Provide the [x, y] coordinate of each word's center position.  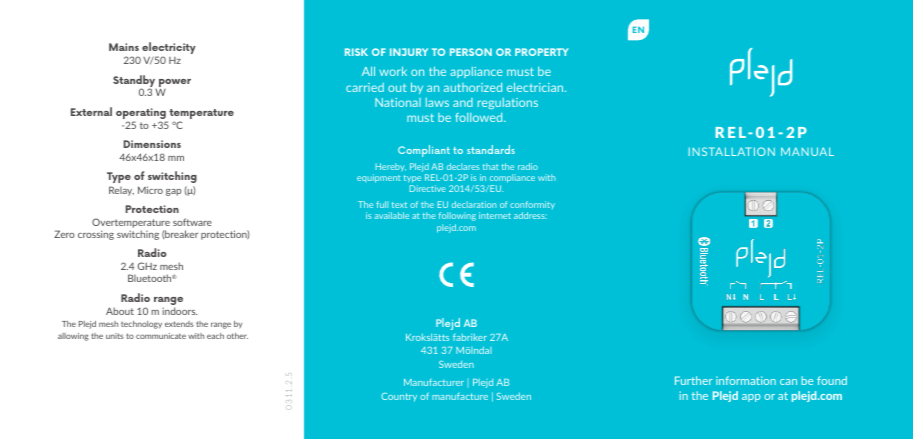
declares [463, 166]
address [530, 215]
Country [399, 397]
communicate [161, 336]
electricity [169, 49]
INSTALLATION [731, 151]
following [457, 216]
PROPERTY [542, 52]
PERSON [471, 52]
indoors [180, 311]
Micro [150, 190]
